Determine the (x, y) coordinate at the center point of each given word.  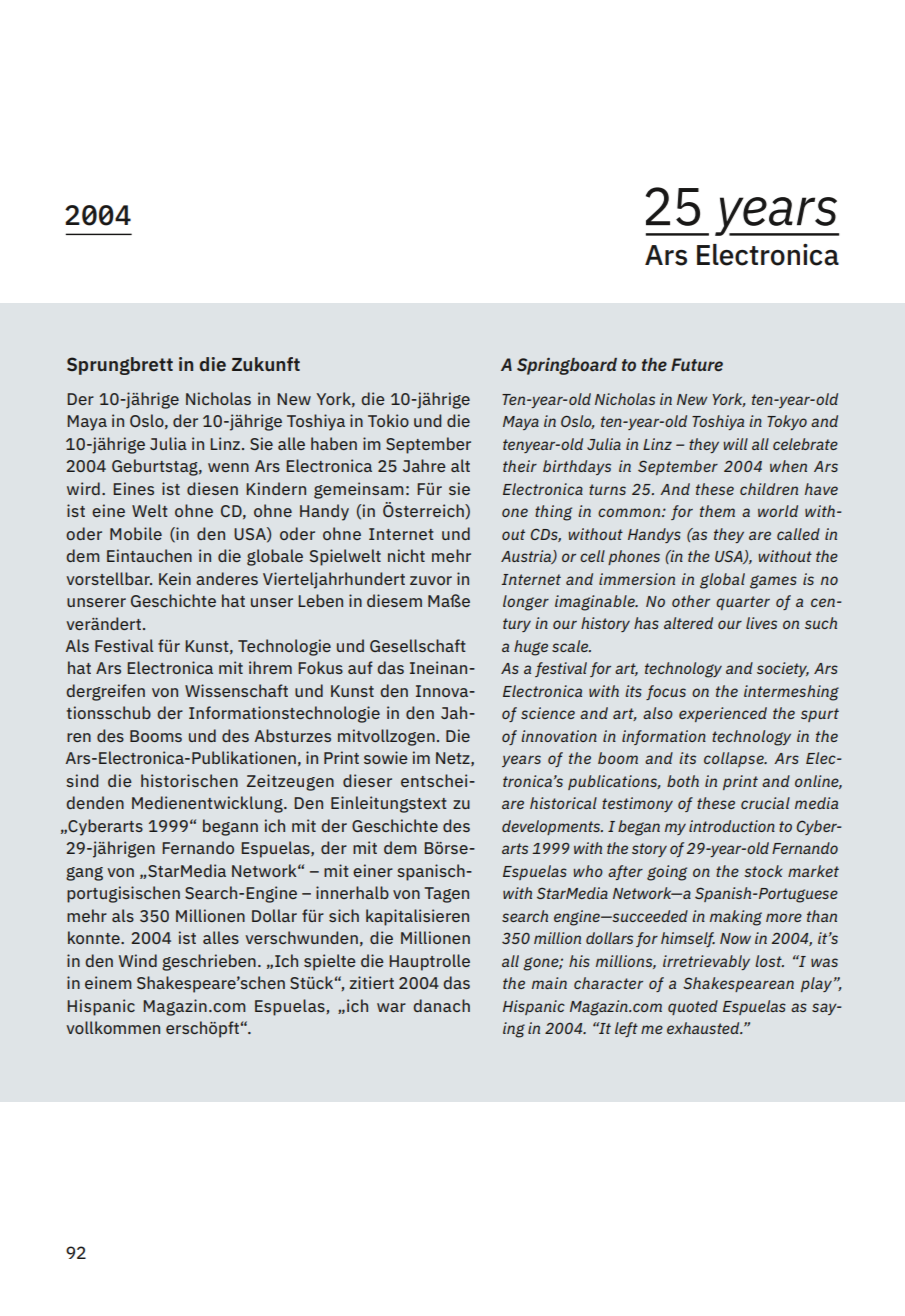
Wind (138, 960)
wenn (228, 467)
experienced (723, 714)
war (391, 1007)
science (548, 713)
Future (697, 364)
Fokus (320, 667)
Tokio (388, 420)
